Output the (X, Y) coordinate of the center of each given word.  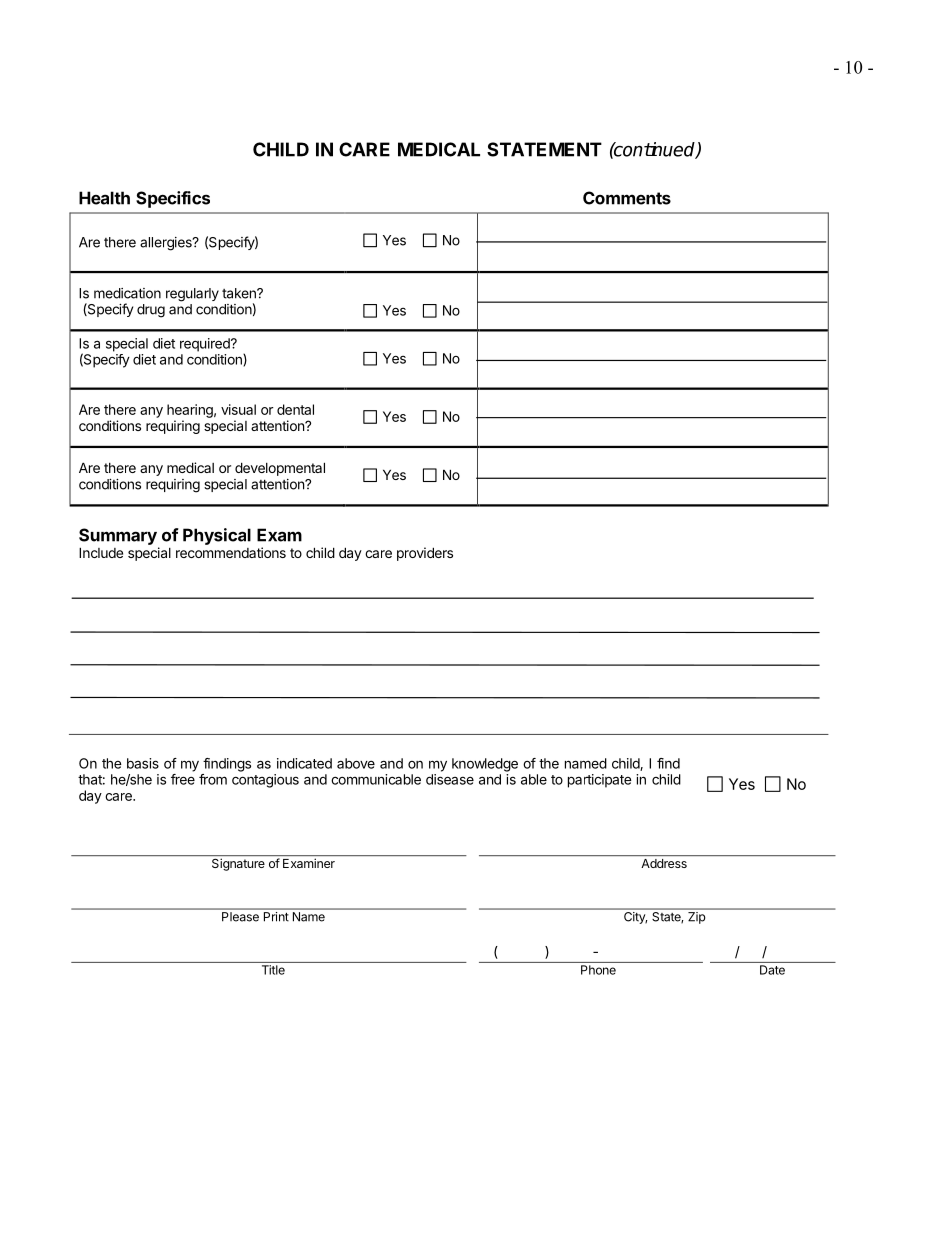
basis (143, 763)
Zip (696, 918)
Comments (627, 198)
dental (295, 409)
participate (600, 781)
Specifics (173, 199)
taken (240, 293)
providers (425, 554)
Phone (598, 970)
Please (240, 916)
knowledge (485, 765)
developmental (280, 469)
